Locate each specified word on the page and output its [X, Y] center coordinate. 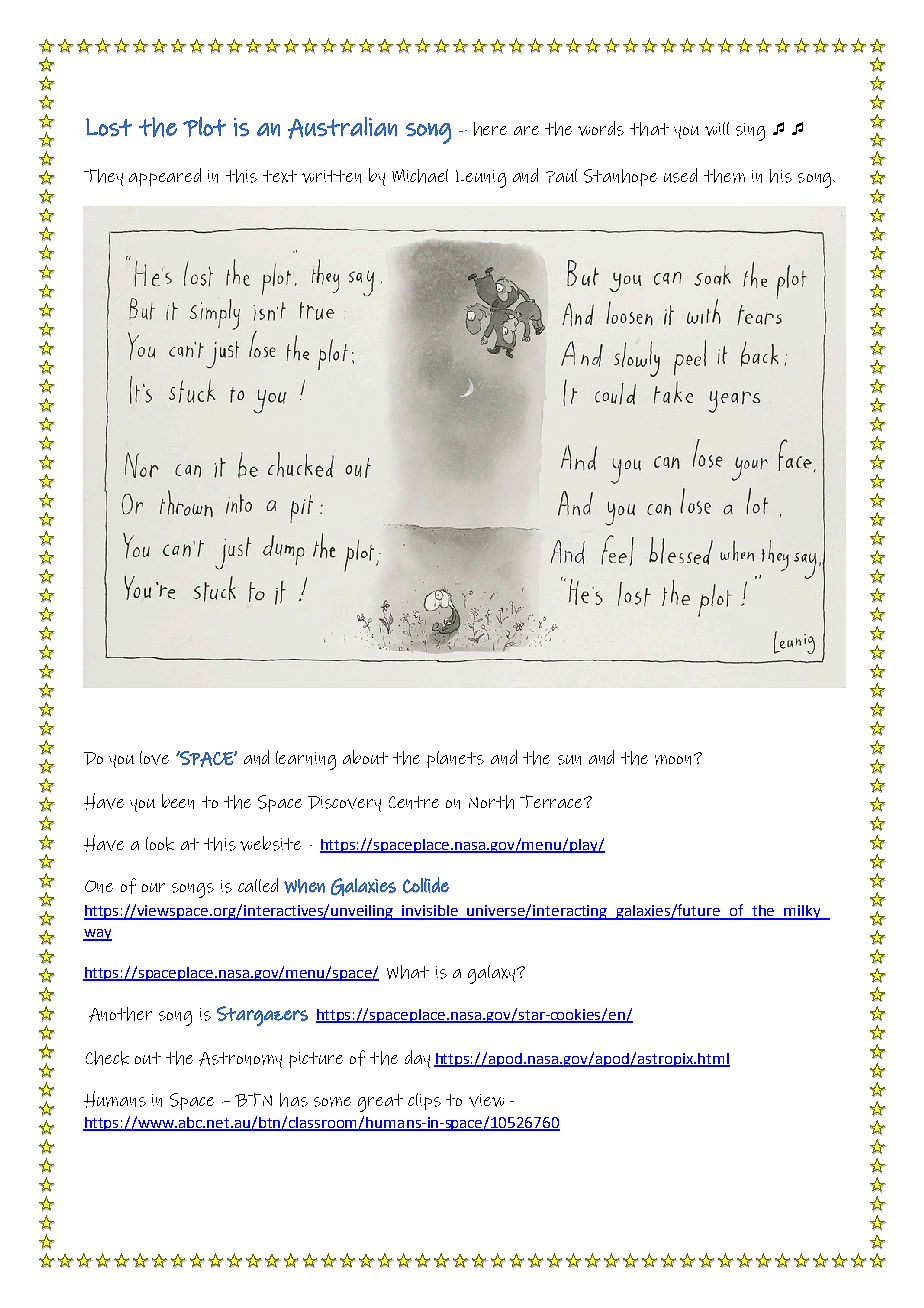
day [417, 1059]
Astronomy [240, 1060]
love [154, 758]
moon [673, 760]
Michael [420, 176]
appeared [165, 177]
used [680, 175]
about [365, 757]
